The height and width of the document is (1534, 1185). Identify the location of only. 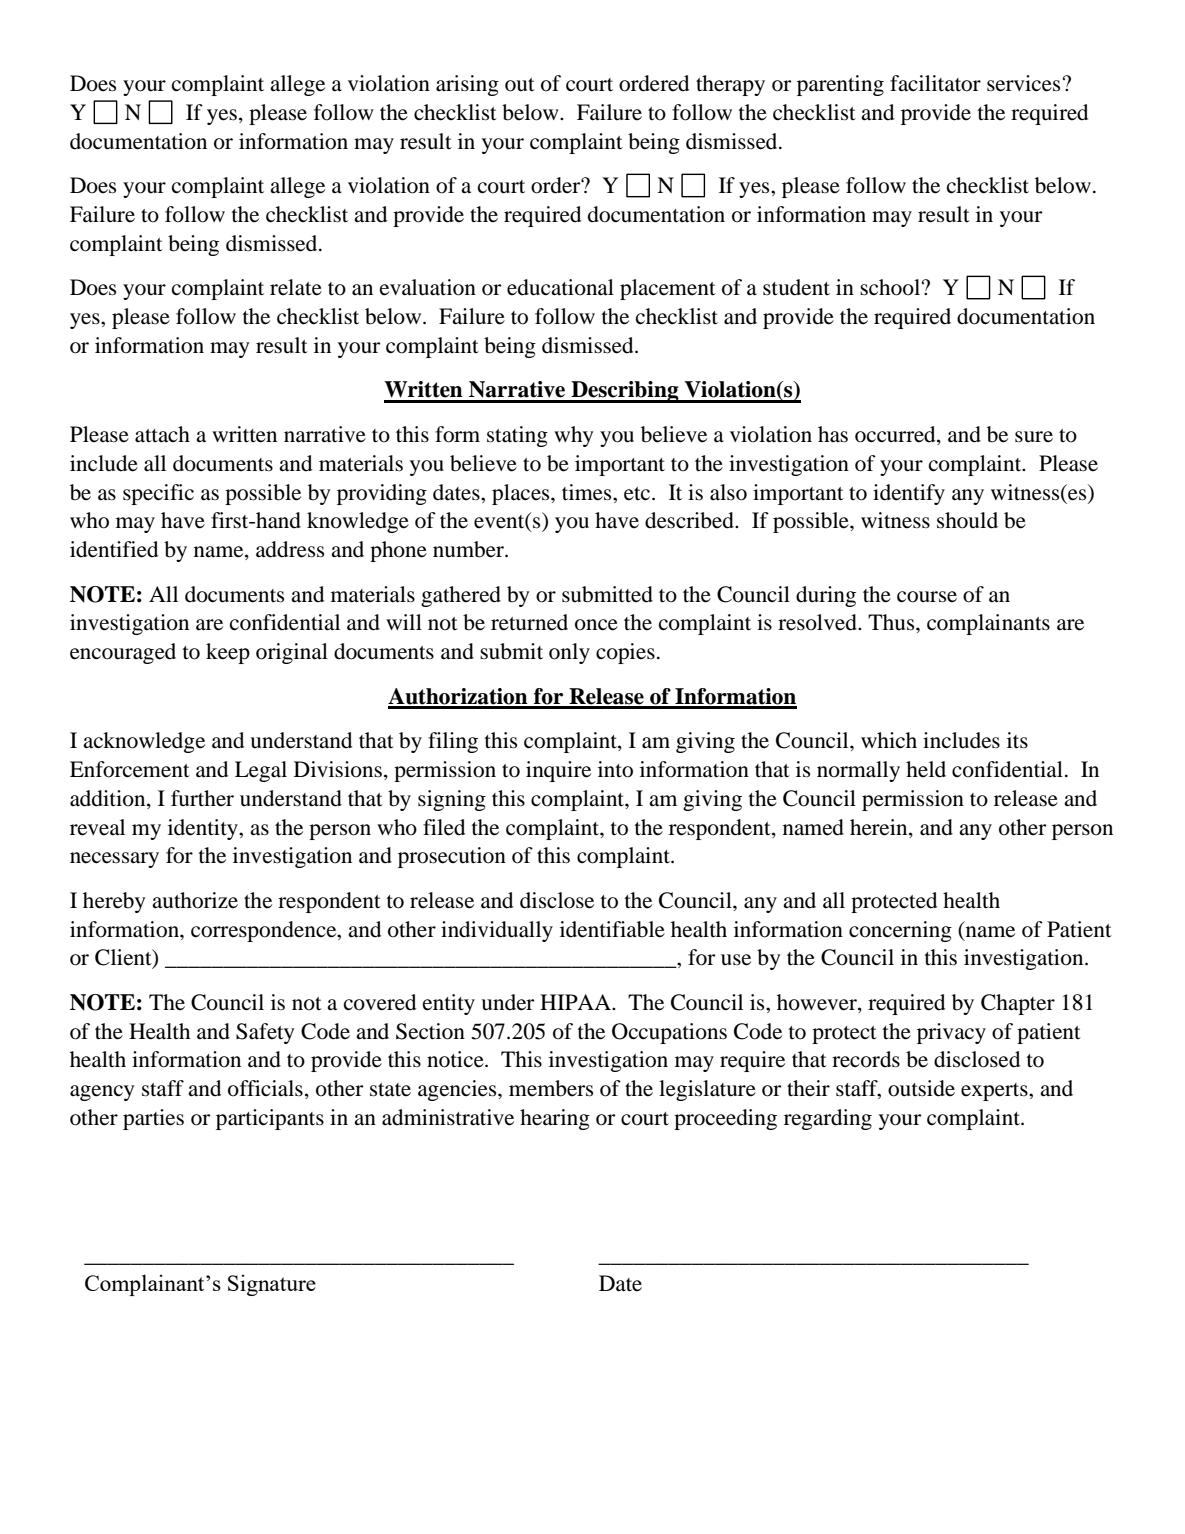
(569, 653).
